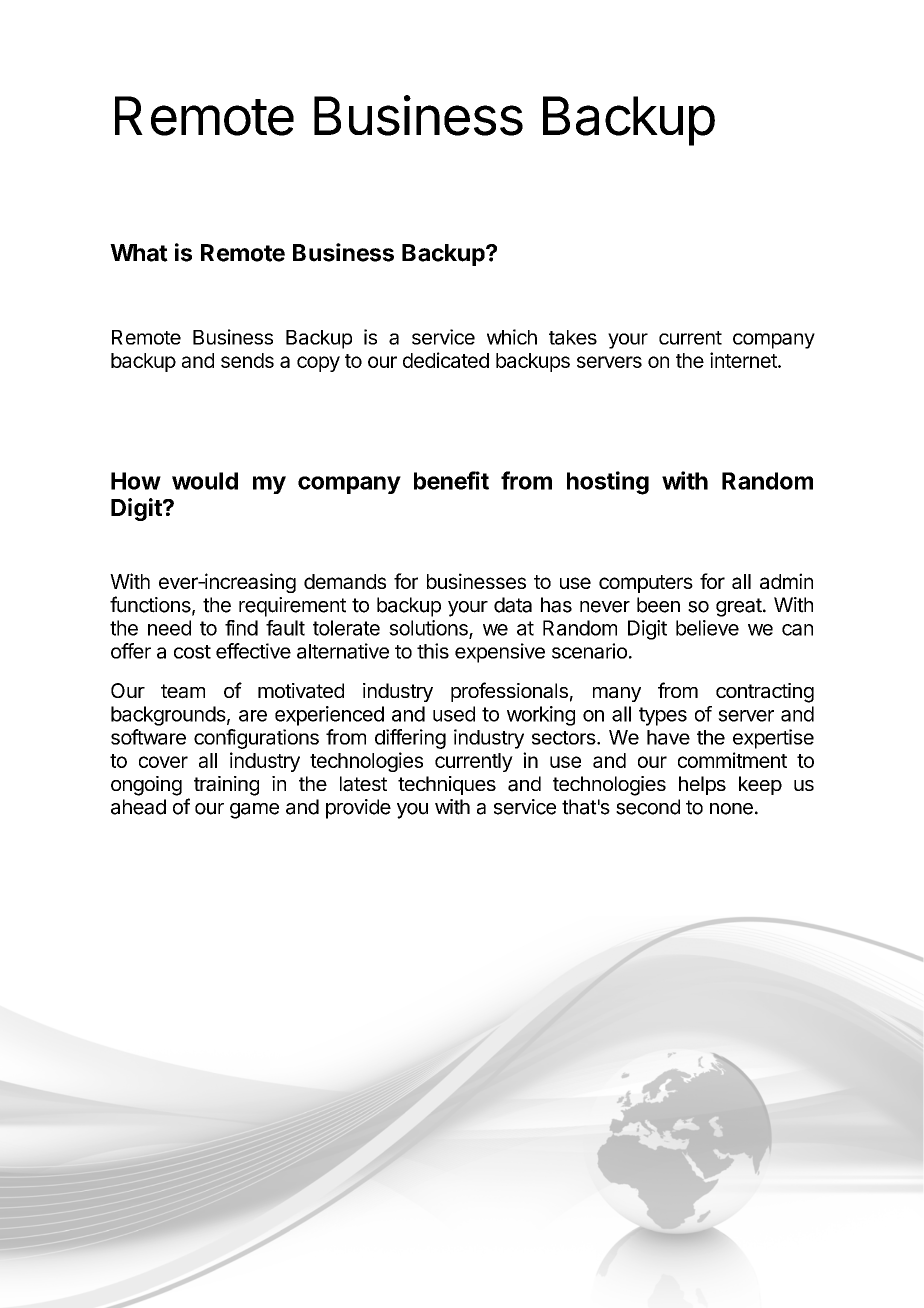  I want to click on What, so click(139, 253).
